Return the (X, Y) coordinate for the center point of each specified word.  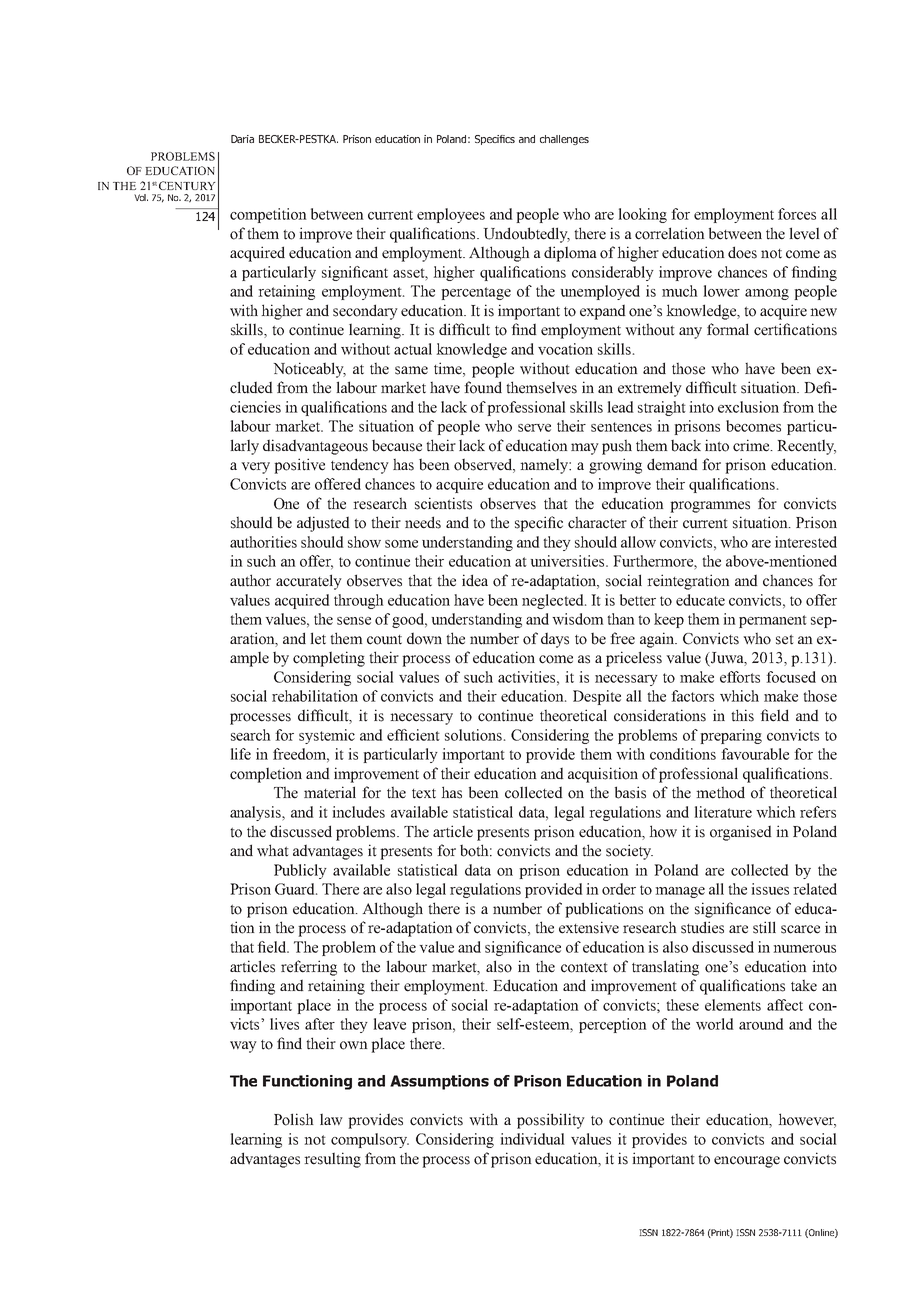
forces (797, 214)
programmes (710, 507)
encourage (747, 1162)
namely (545, 466)
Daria (242, 139)
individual (532, 1139)
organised (741, 833)
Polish (294, 1119)
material (330, 792)
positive (299, 466)
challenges (564, 140)
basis (630, 792)
